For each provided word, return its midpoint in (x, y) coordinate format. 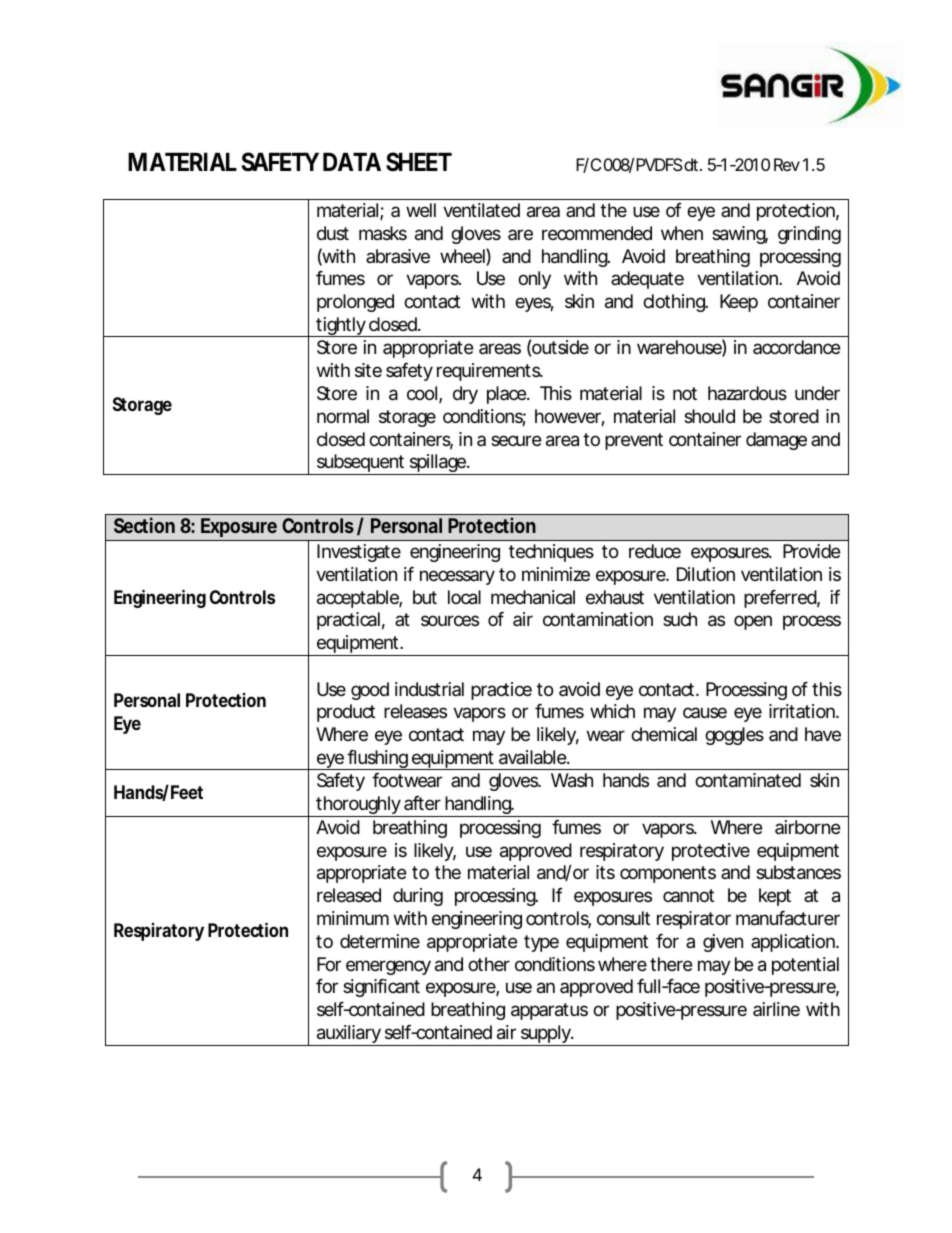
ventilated (481, 210)
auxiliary (349, 1035)
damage (776, 441)
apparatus (549, 1011)
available (533, 757)
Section (144, 525)
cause (705, 712)
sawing (740, 235)
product (346, 713)
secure (516, 440)
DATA (352, 161)
